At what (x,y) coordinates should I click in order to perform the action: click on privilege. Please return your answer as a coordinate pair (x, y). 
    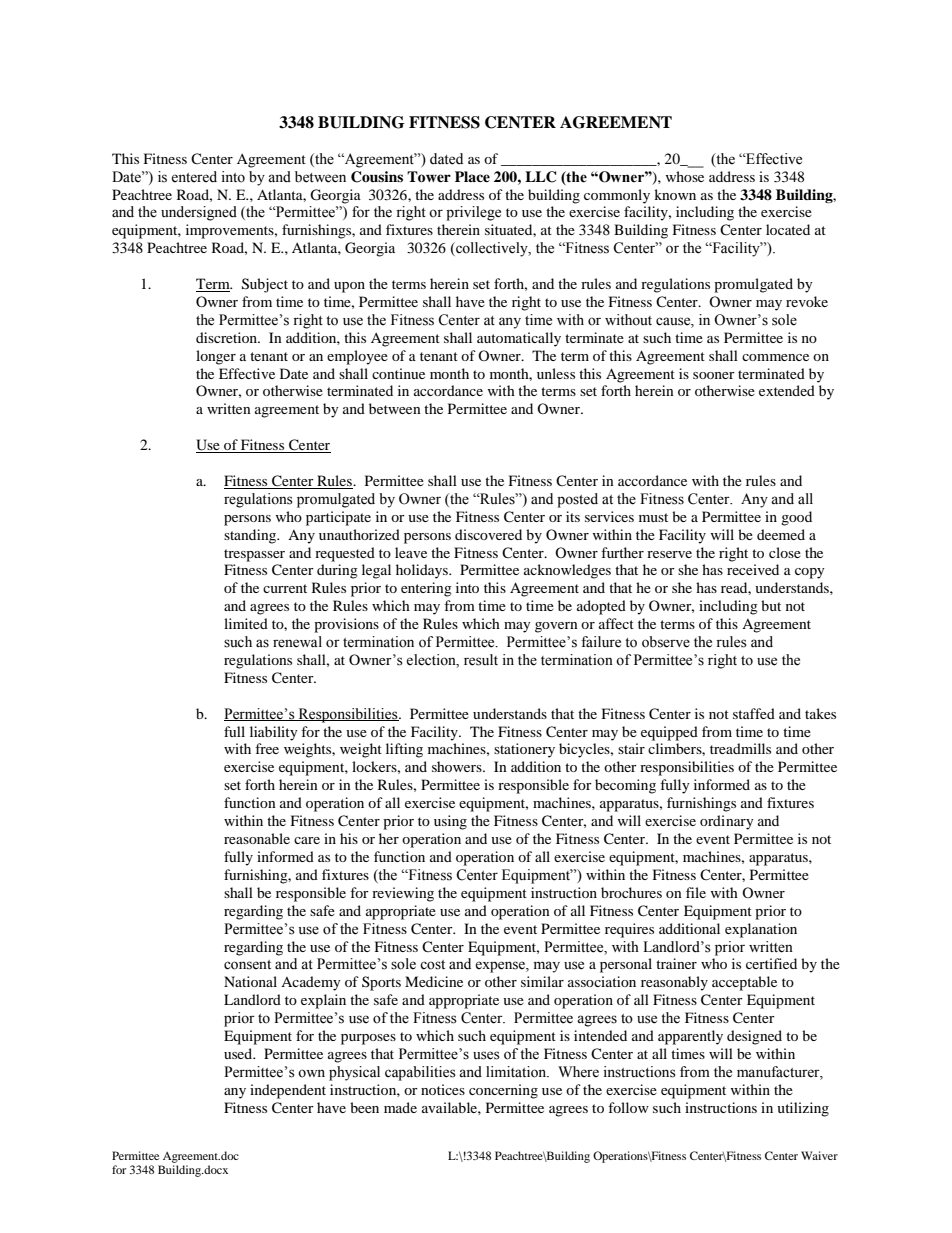
    Looking at the image, I should click on (473, 213).
